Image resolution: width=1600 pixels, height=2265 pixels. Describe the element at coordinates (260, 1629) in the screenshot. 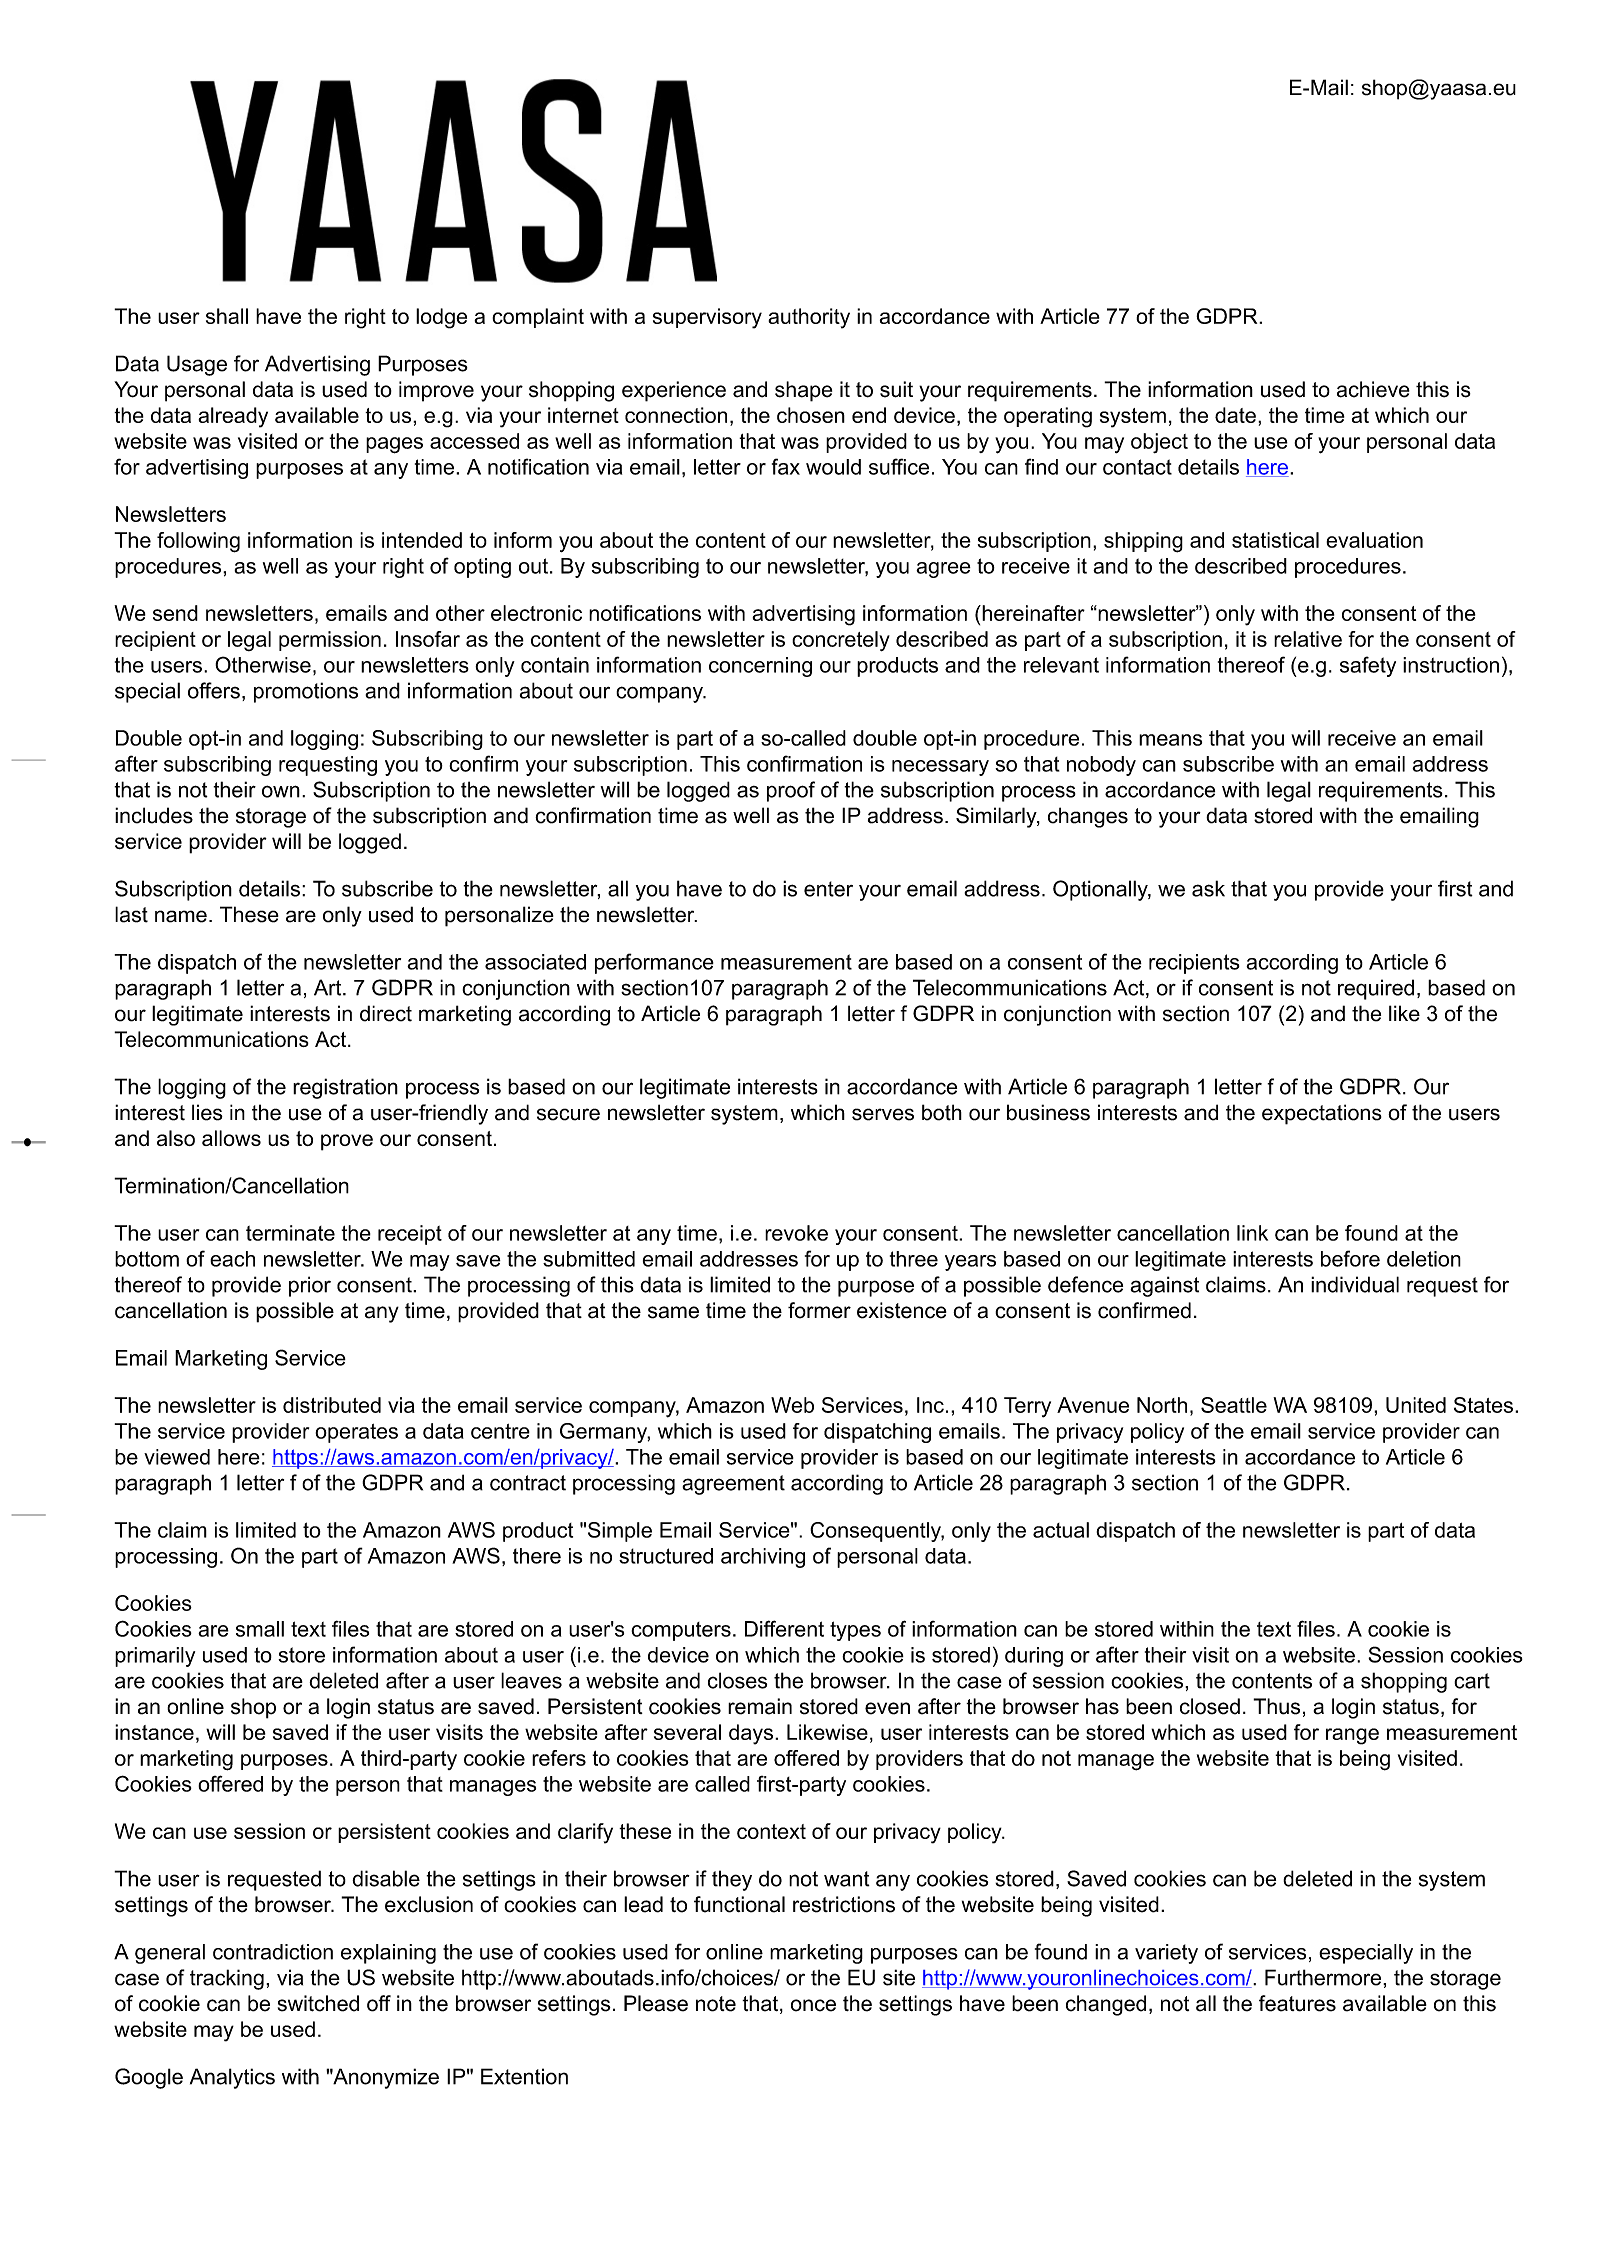

I see `small` at that location.
